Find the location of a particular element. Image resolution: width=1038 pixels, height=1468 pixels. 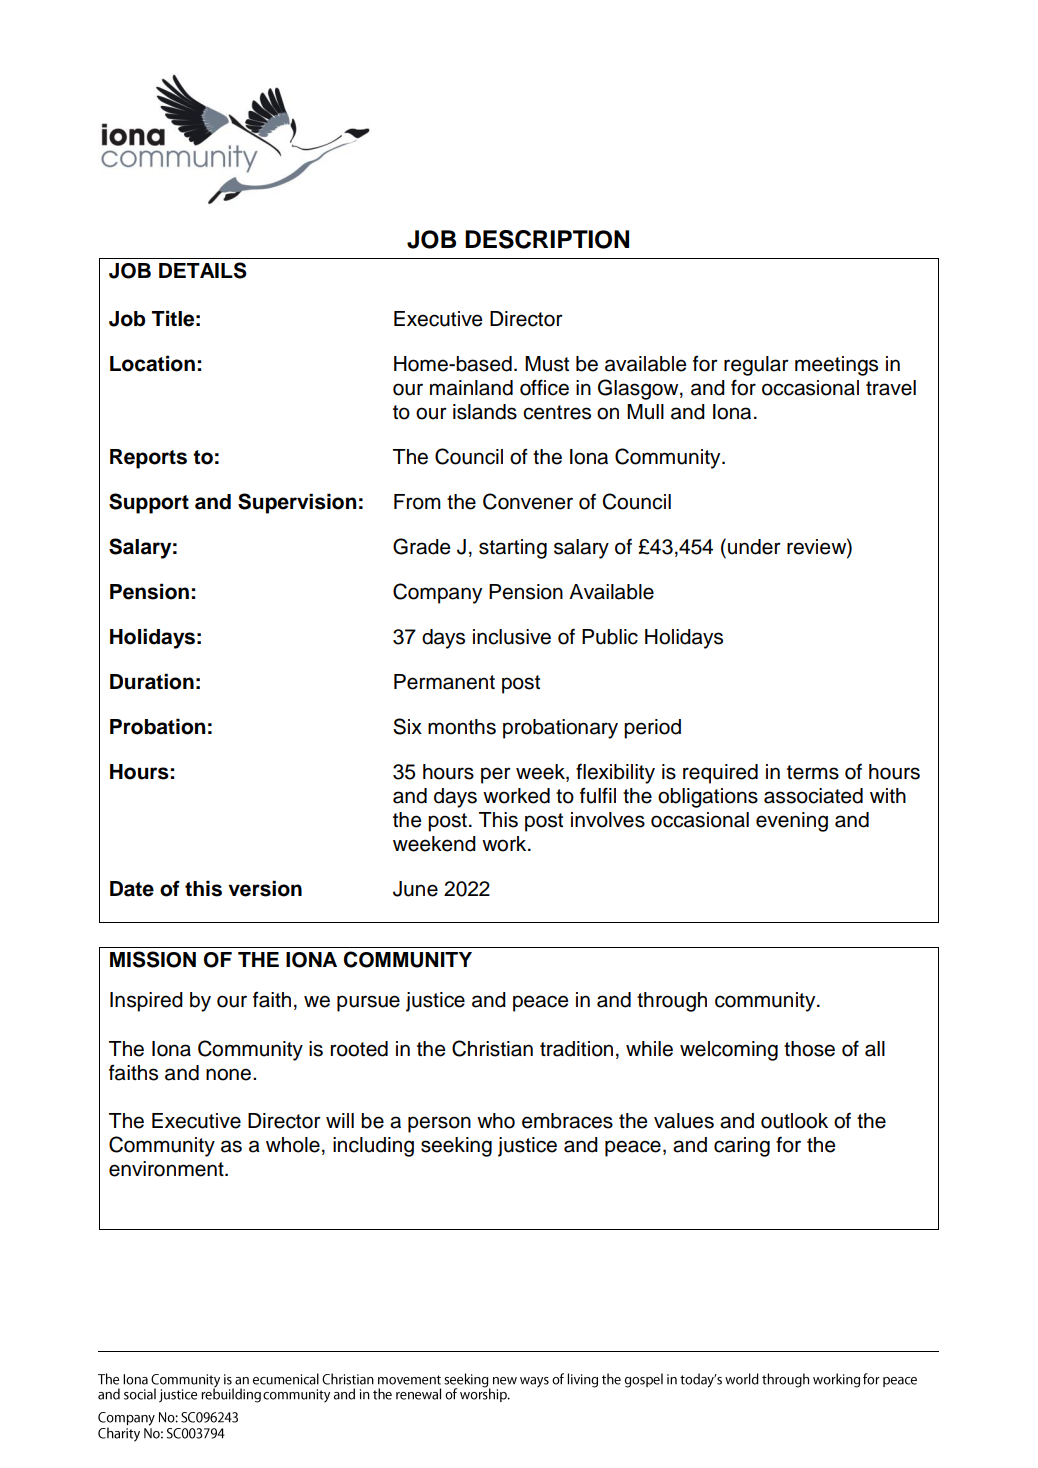

whole is located at coordinates (293, 1145).
